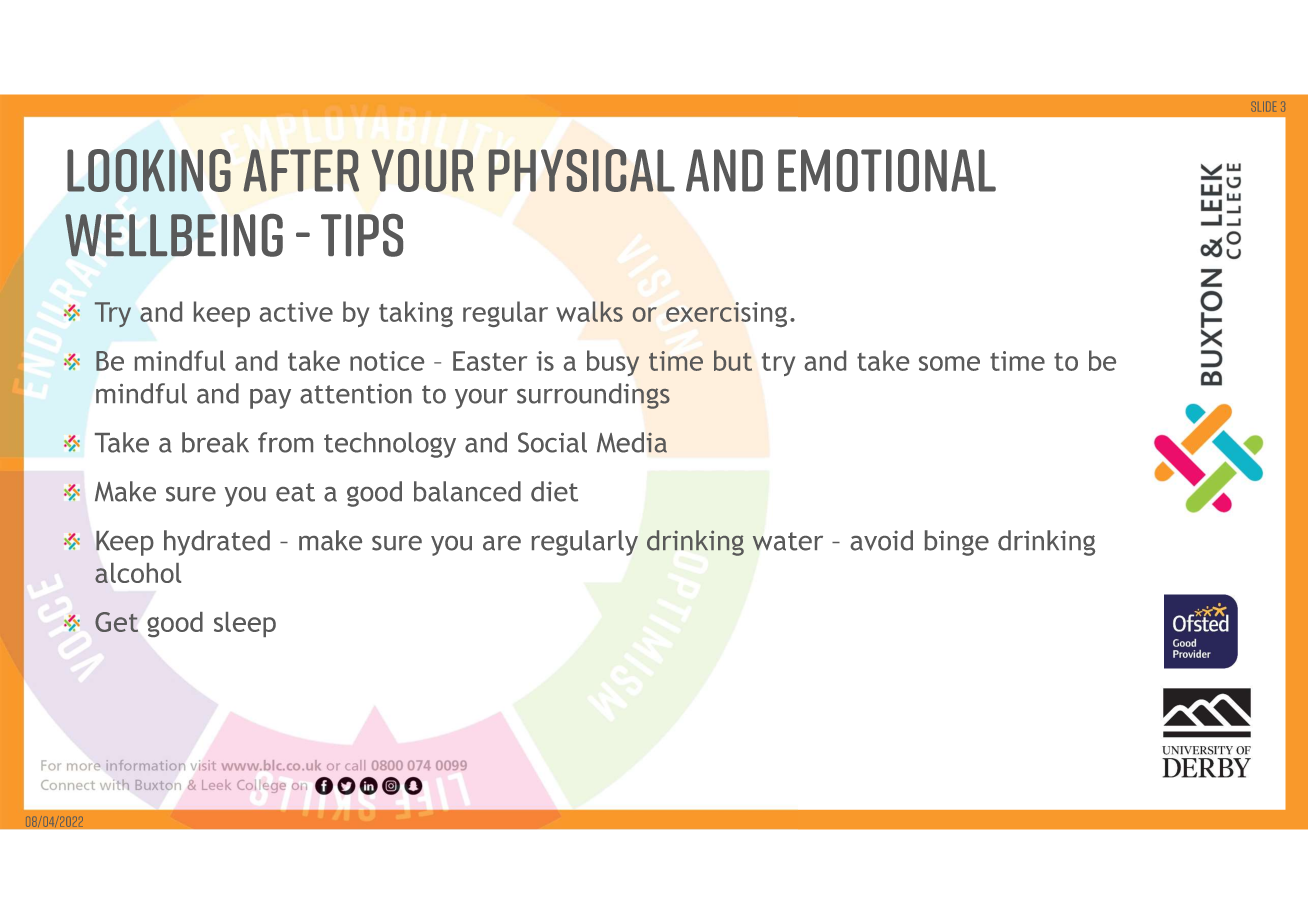  I want to click on Slide, so click(1264, 106).
